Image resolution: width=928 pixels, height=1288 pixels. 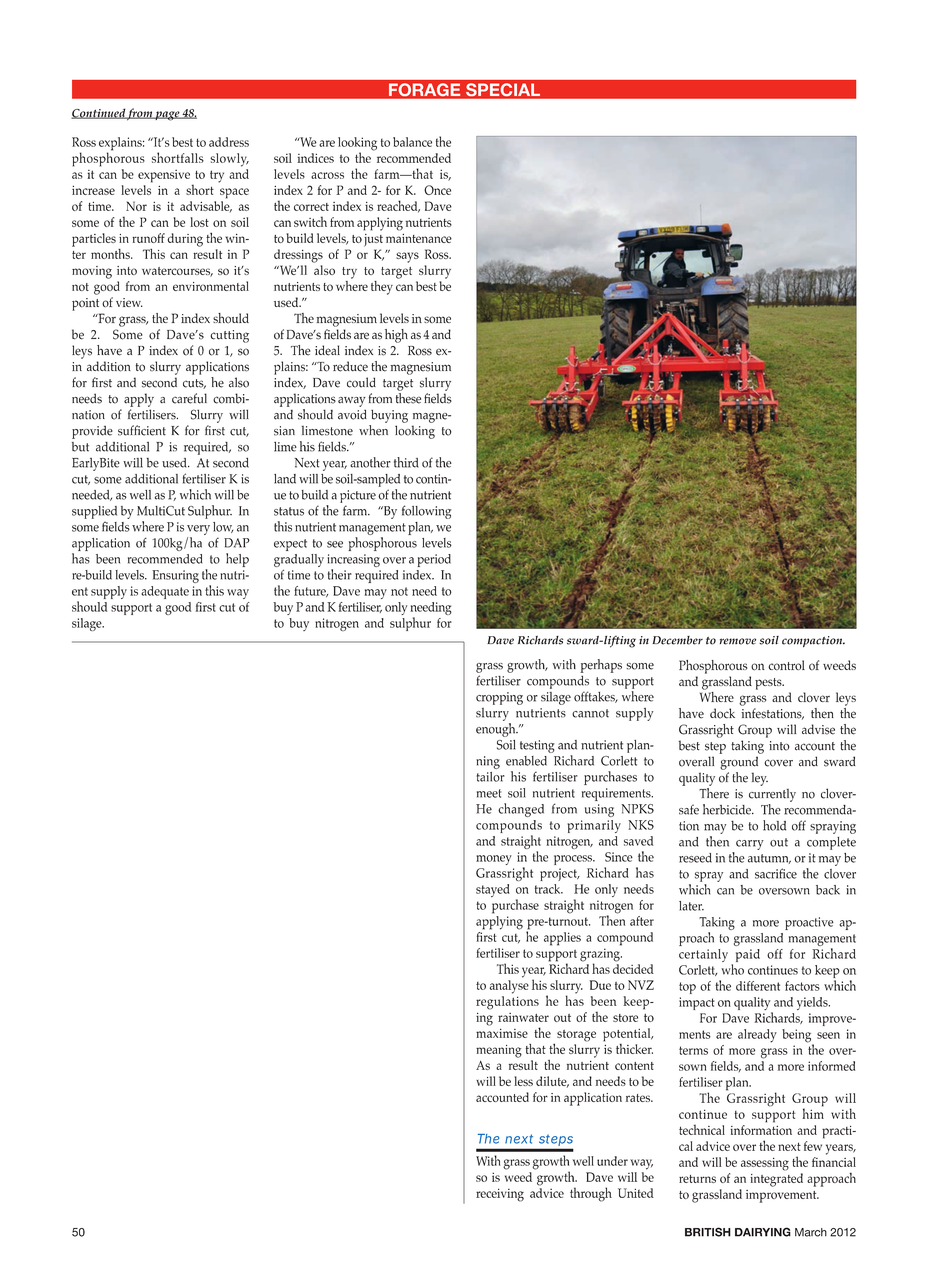 What do you see at coordinates (426, 512) in the screenshot?
I see `following` at bounding box center [426, 512].
